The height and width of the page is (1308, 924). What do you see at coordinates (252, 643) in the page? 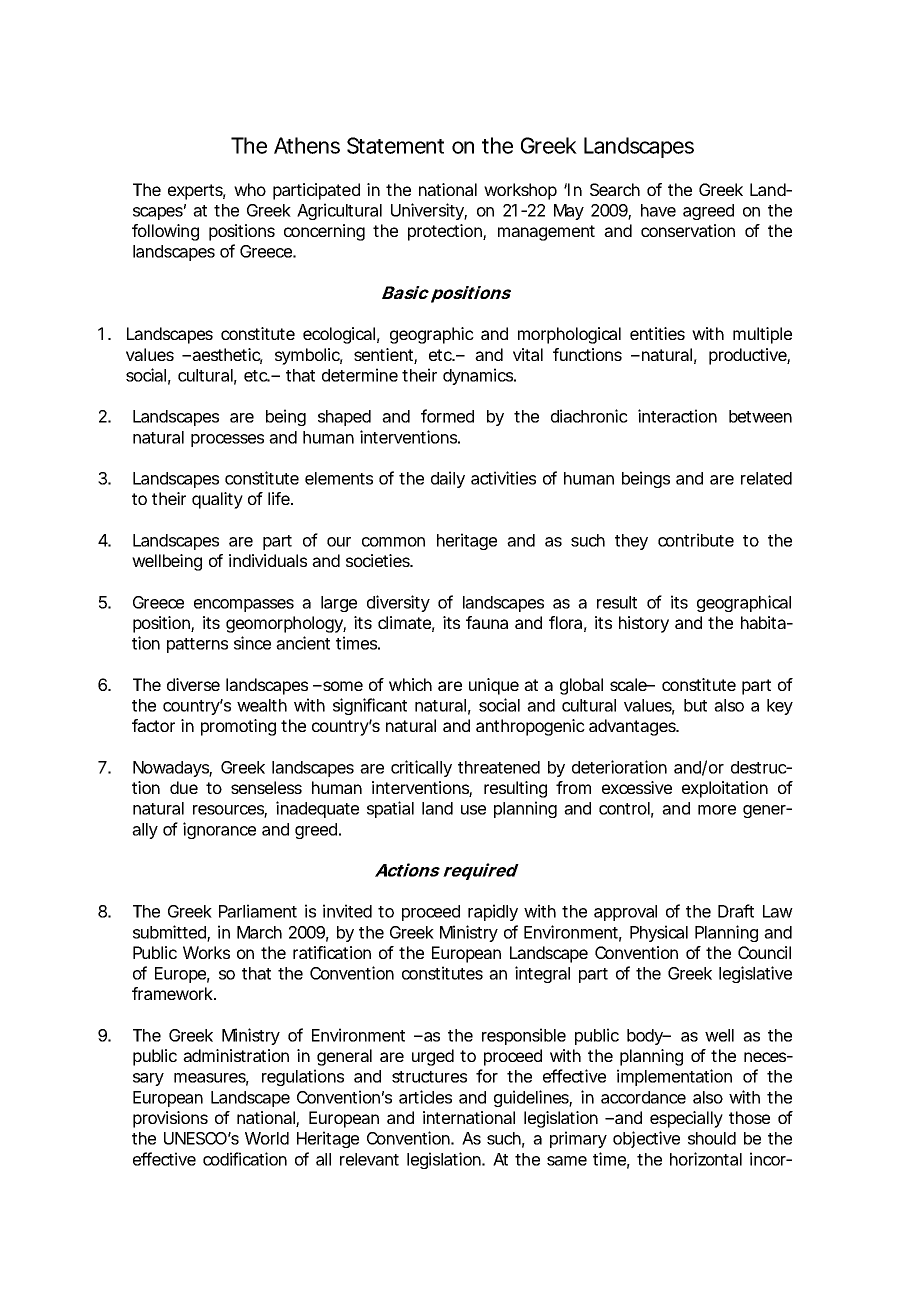
I see `since` at bounding box center [252, 643].
